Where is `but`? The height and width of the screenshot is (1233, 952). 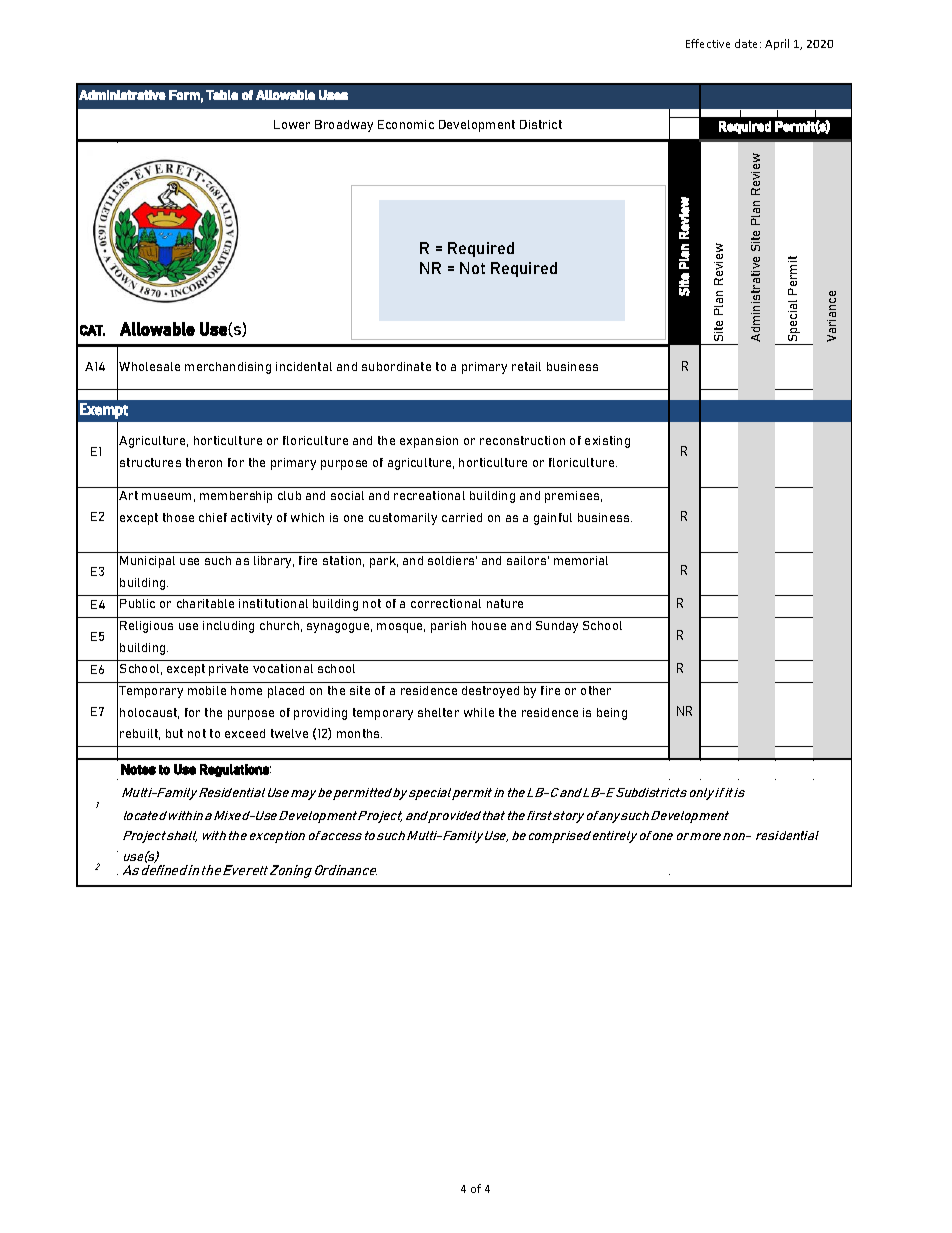
but is located at coordinates (174, 733).
